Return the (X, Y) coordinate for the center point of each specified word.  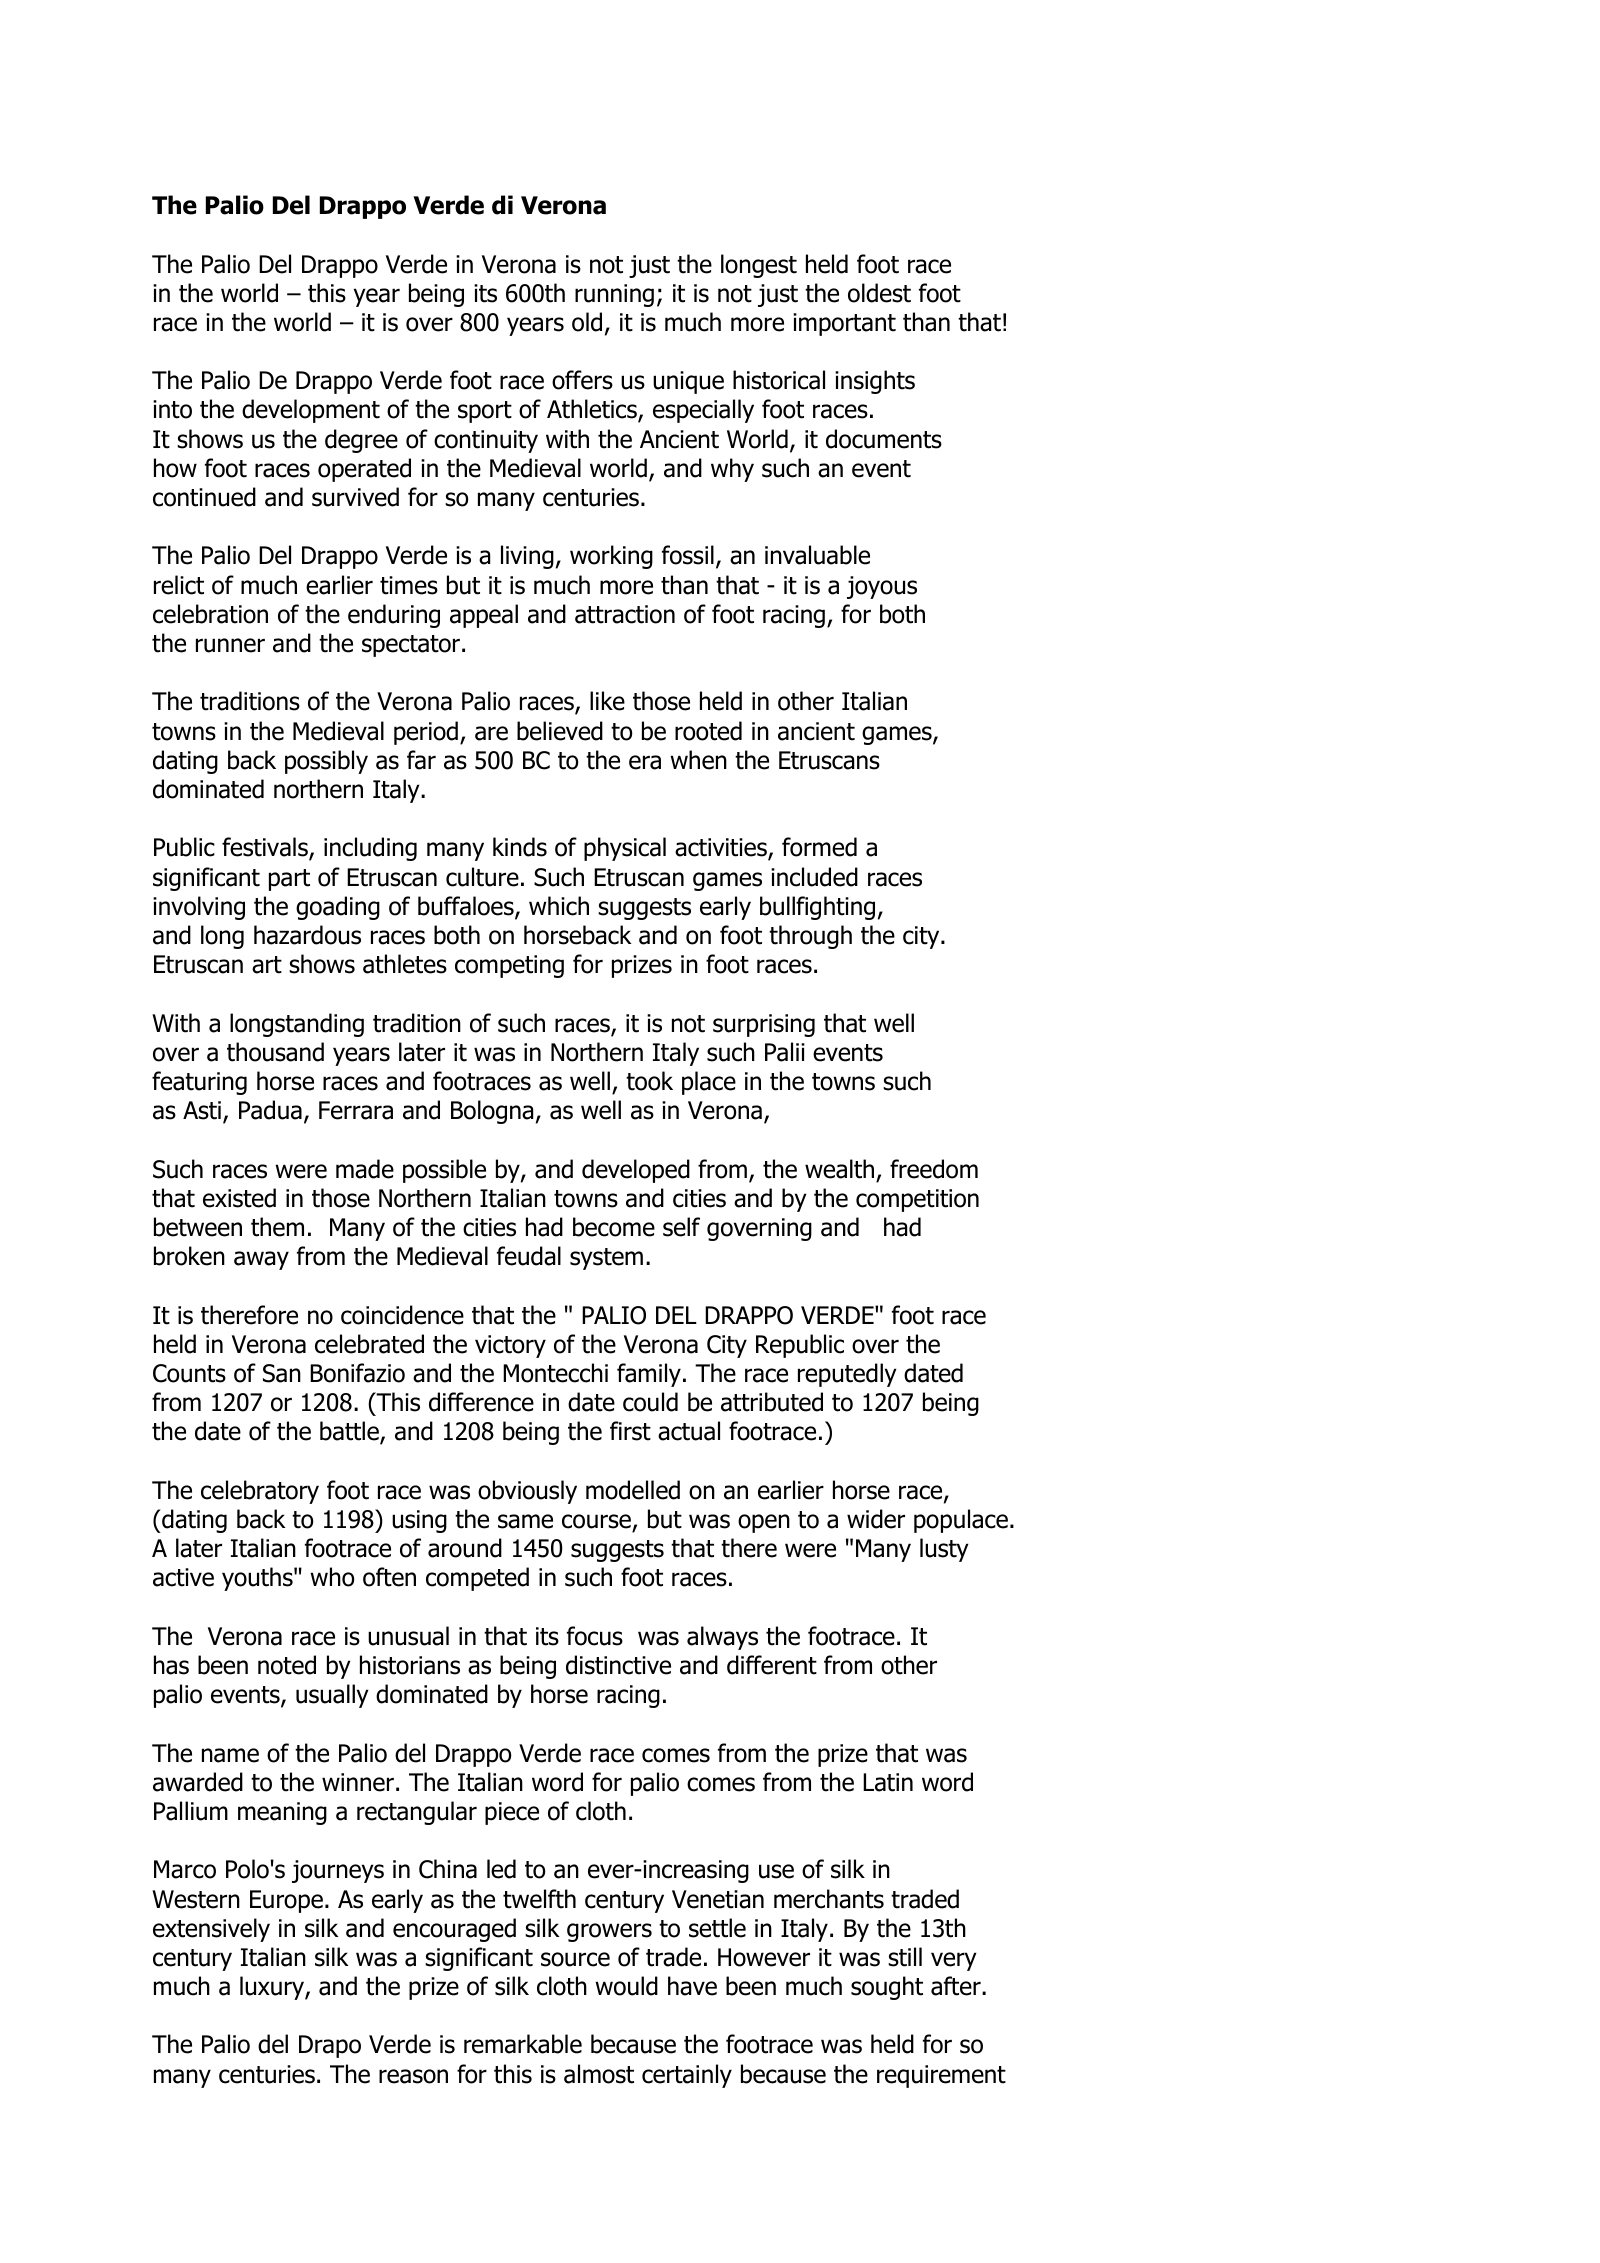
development (311, 411)
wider (876, 1519)
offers (582, 380)
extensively (211, 1930)
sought (887, 1988)
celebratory (260, 1492)
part (289, 880)
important (844, 324)
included (814, 877)
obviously (527, 1492)
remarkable (523, 2044)
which (559, 906)
